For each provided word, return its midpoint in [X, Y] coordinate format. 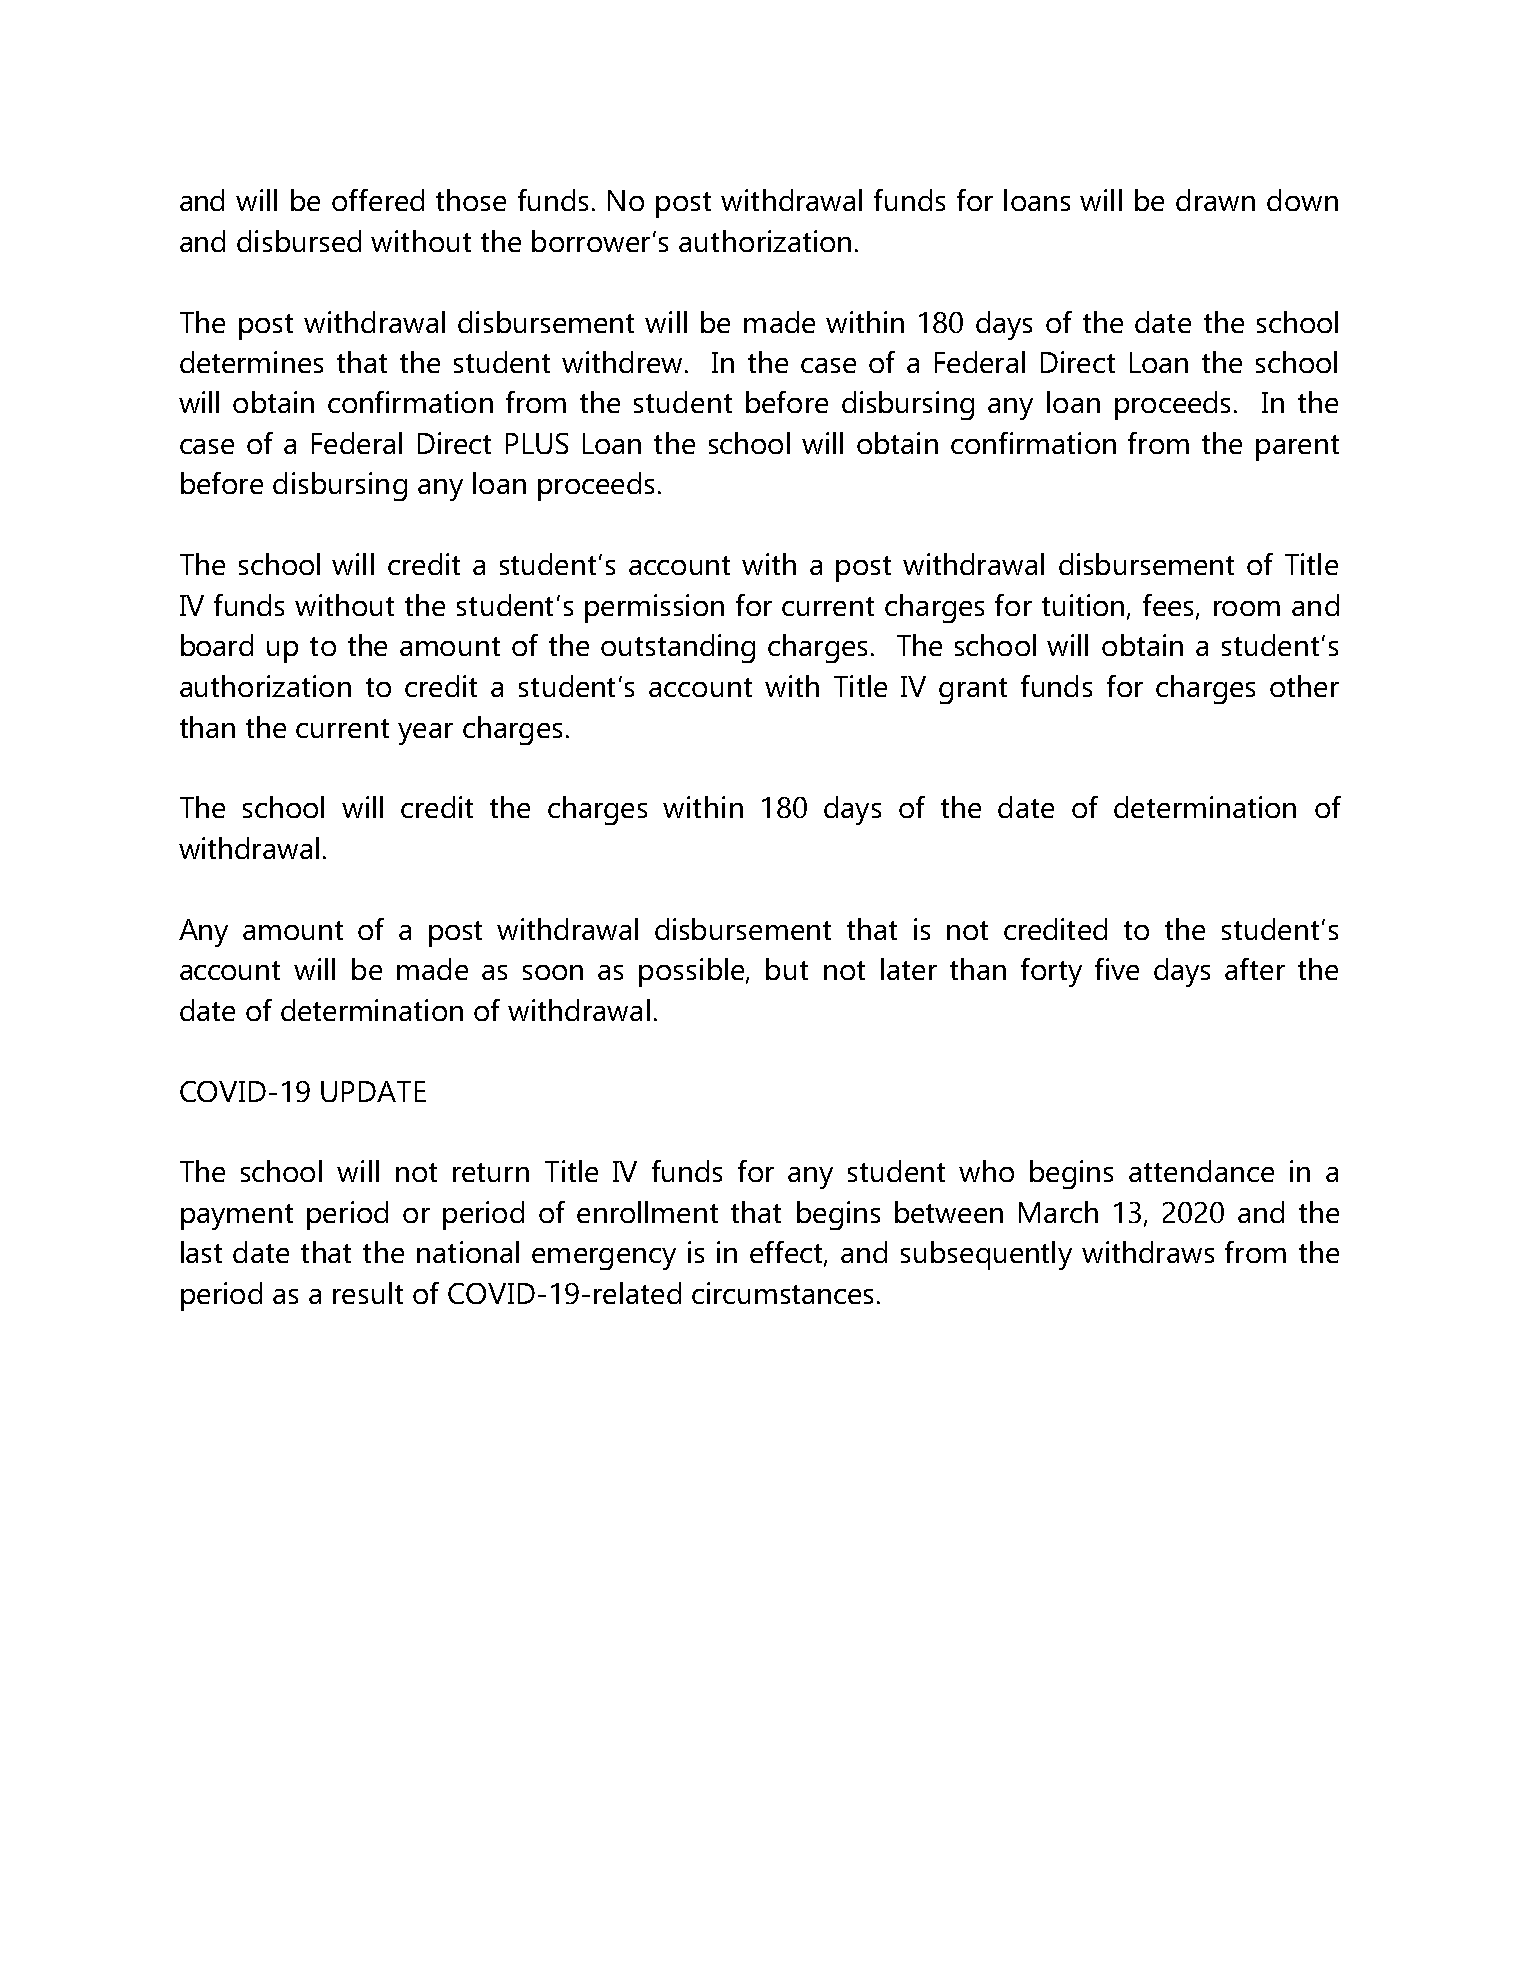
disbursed [299, 241]
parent [1297, 448]
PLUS [537, 443]
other [1304, 686]
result [368, 1293]
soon [553, 972]
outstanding [678, 648]
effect [787, 1253]
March [1058, 1212]
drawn [1215, 200]
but [787, 969]
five [1117, 969]
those [471, 200]
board [217, 645]
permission [654, 608]
